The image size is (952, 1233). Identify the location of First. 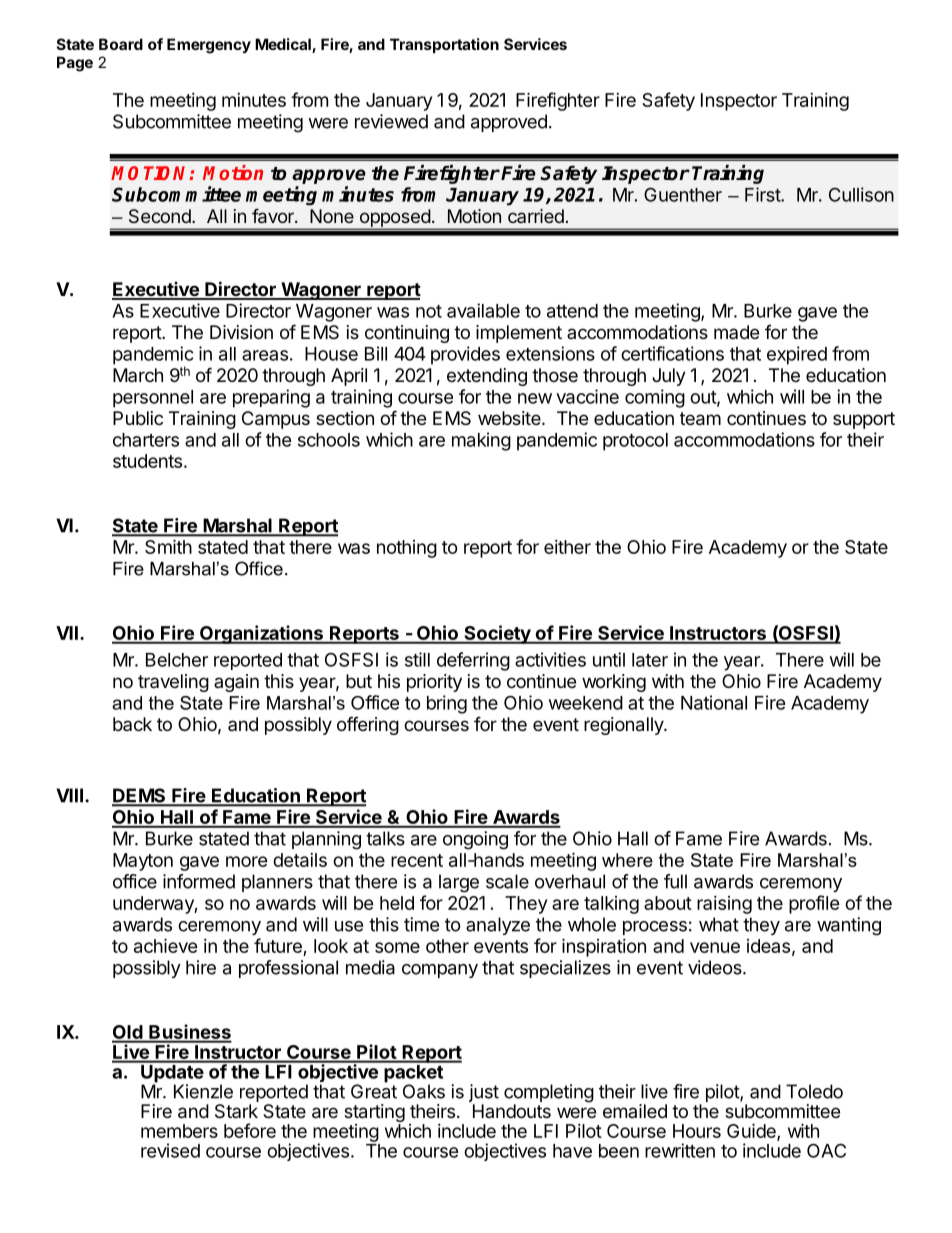
(763, 194).
